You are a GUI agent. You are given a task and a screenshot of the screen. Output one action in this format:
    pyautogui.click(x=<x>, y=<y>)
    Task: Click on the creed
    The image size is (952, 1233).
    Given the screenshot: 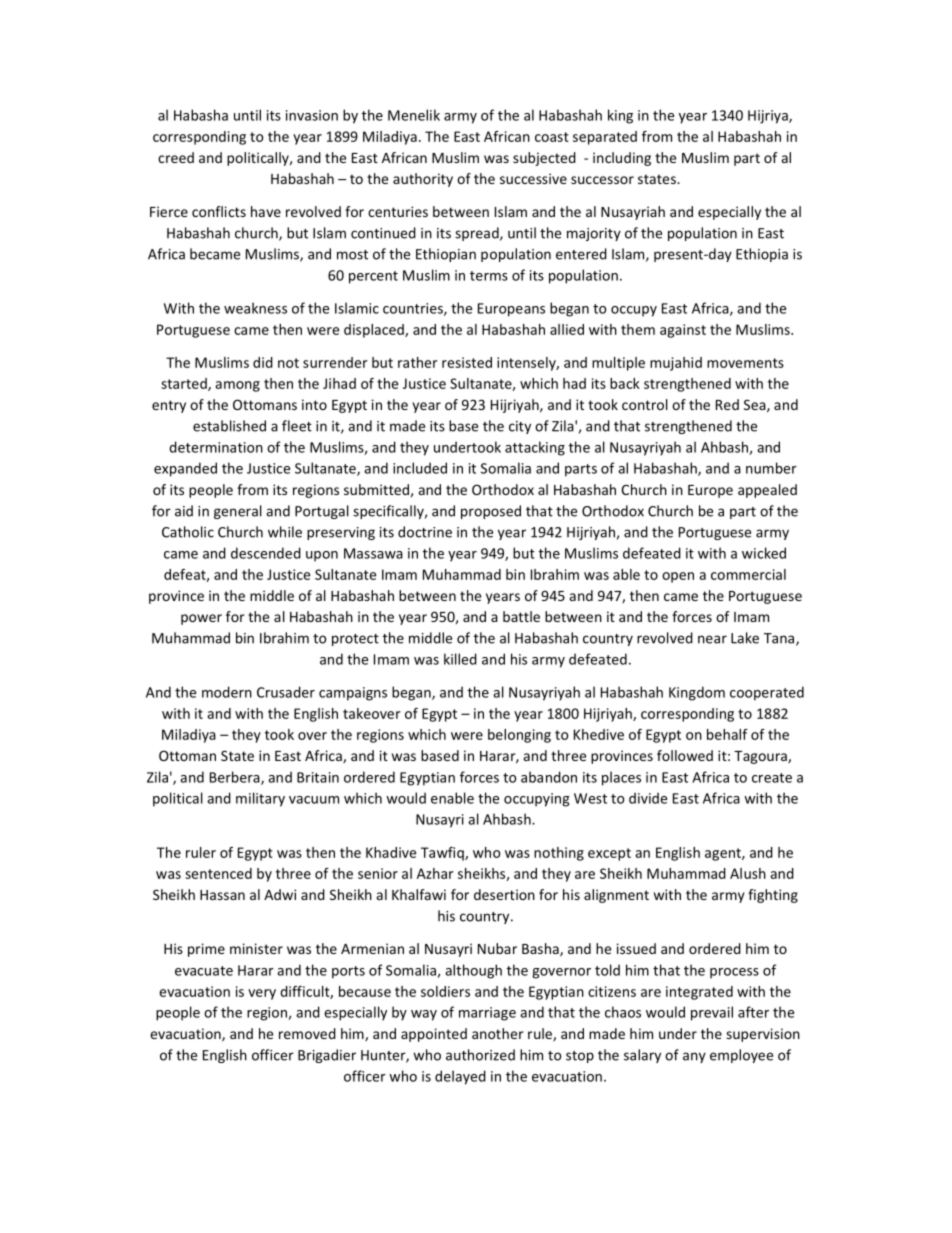 What is the action you would take?
    pyautogui.click(x=176, y=157)
